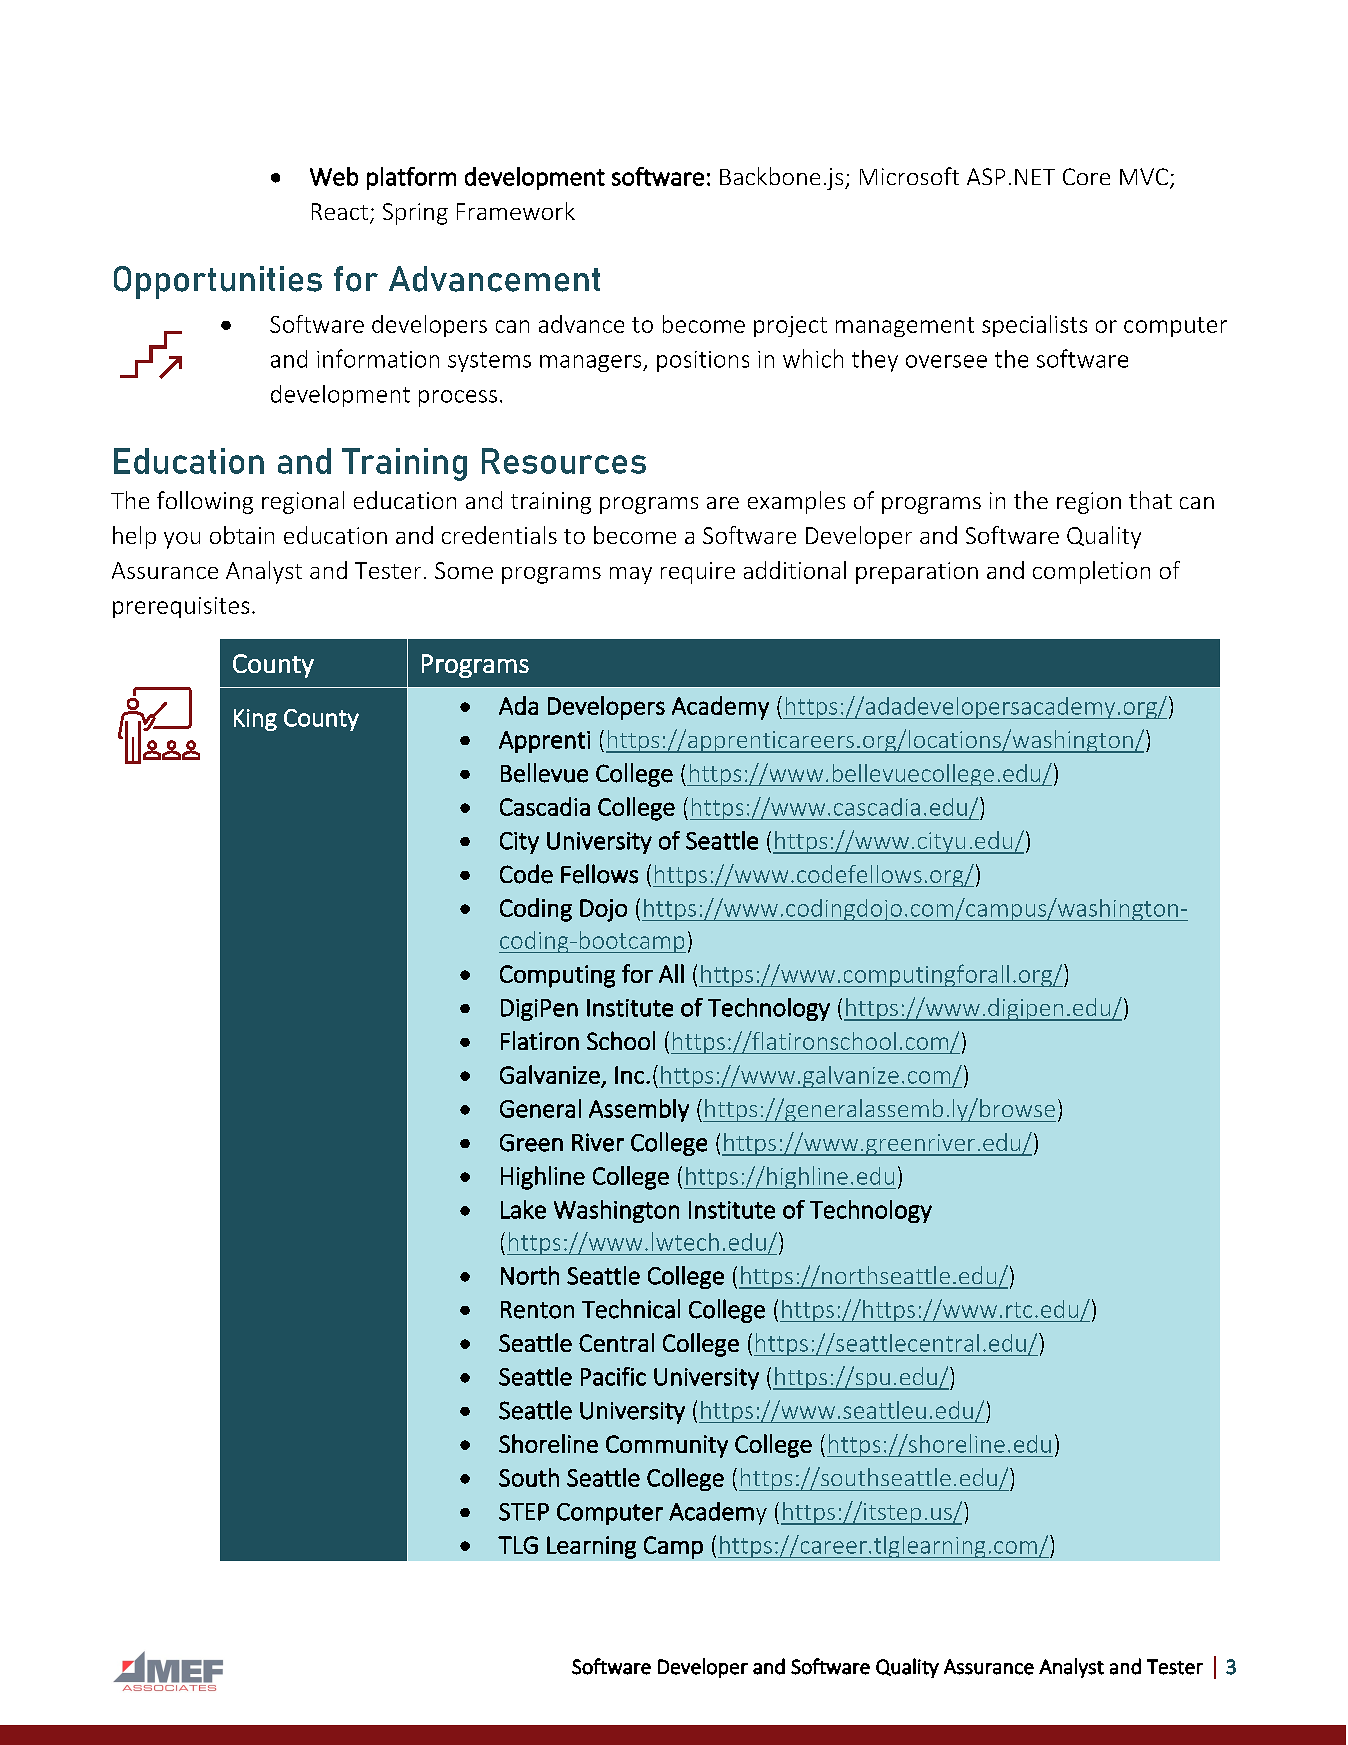 Image resolution: width=1348 pixels, height=1745 pixels. Describe the element at coordinates (255, 720) in the screenshot. I see `King` at that location.
